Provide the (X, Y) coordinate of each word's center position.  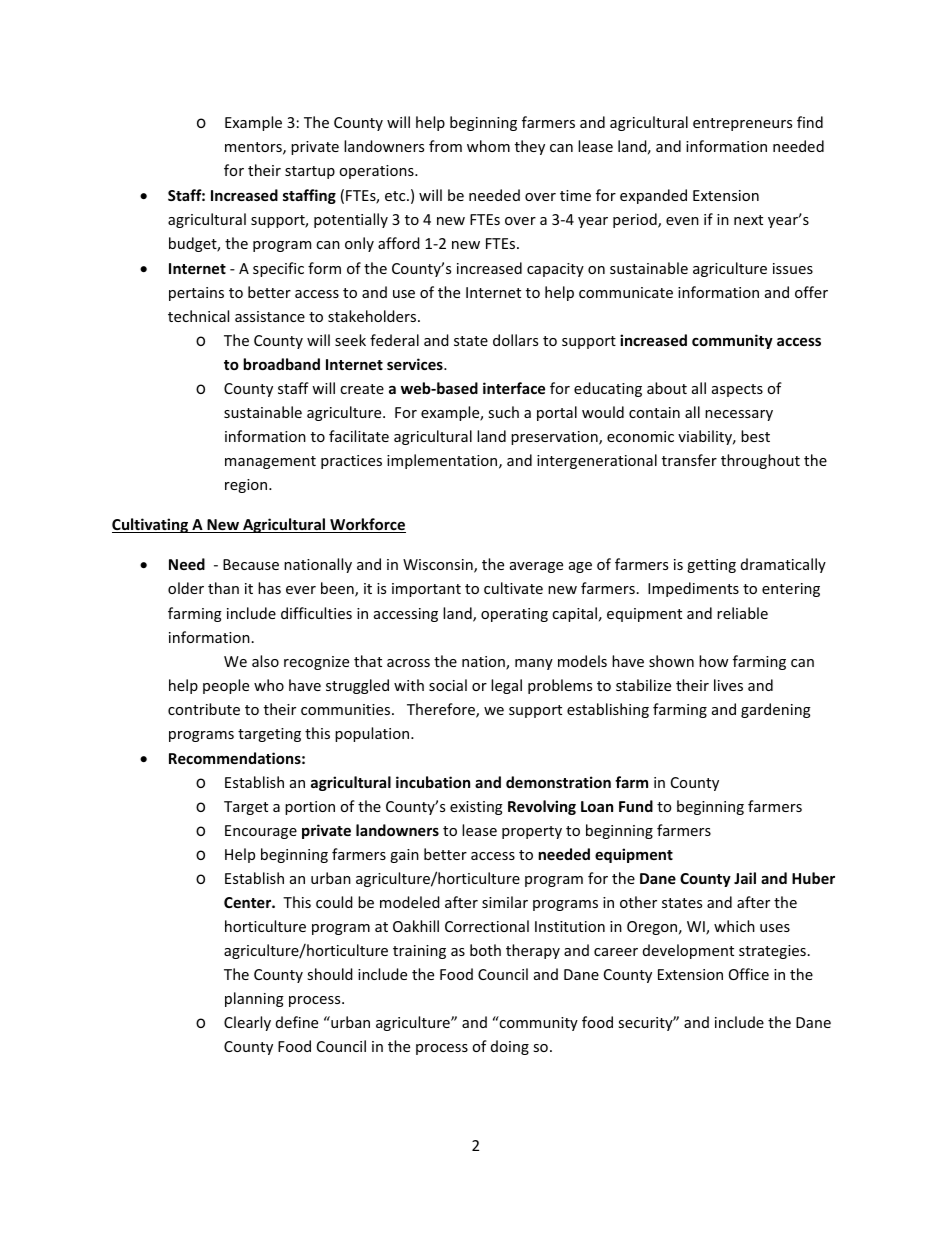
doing (510, 1047)
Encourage (261, 832)
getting (711, 566)
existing (476, 808)
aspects (737, 390)
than (223, 588)
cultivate (513, 588)
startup (310, 172)
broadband (281, 364)
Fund (636, 806)
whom (488, 146)
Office (749, 974)
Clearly (247, 1023)
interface (514, 388)
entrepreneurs (742, 124)
